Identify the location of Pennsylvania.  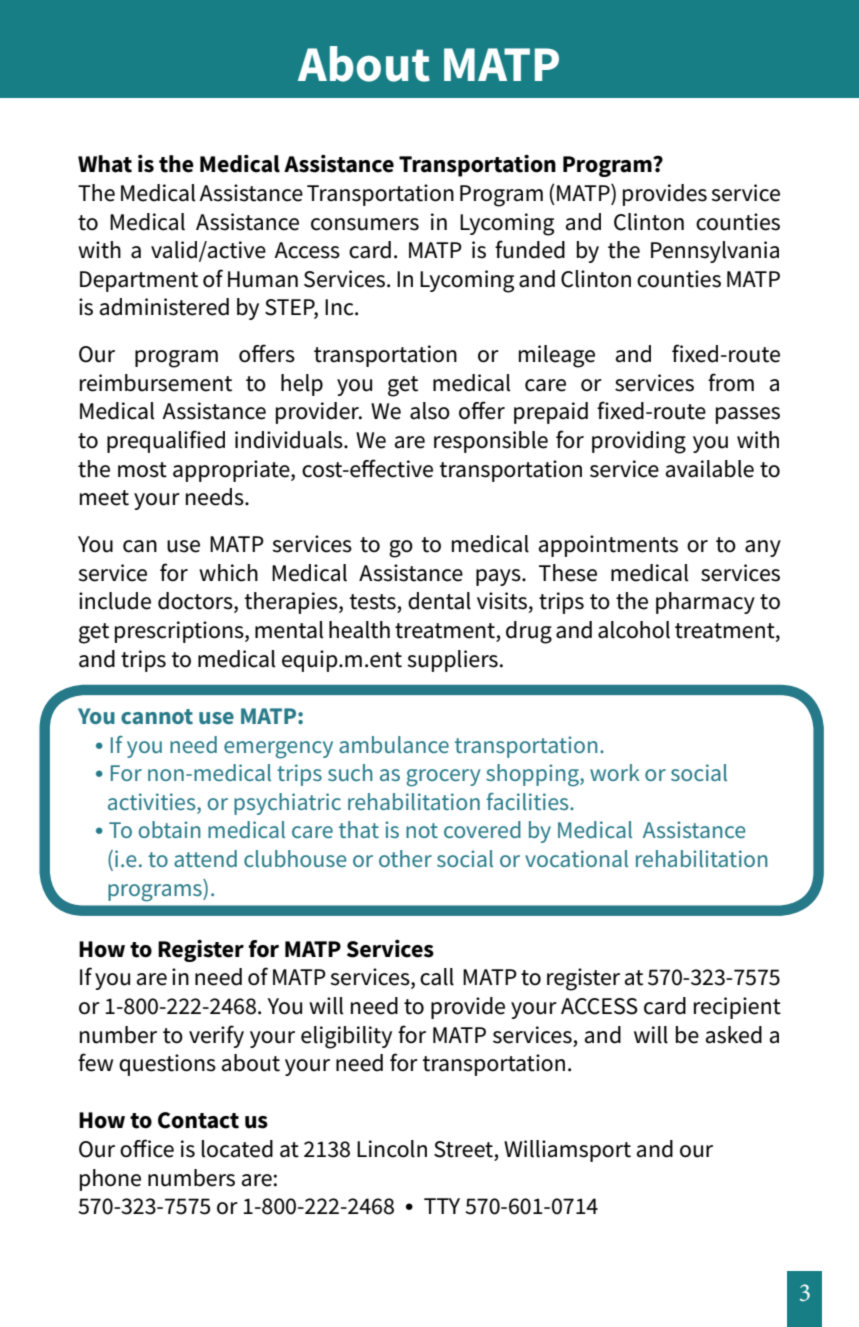
(715, 252).
